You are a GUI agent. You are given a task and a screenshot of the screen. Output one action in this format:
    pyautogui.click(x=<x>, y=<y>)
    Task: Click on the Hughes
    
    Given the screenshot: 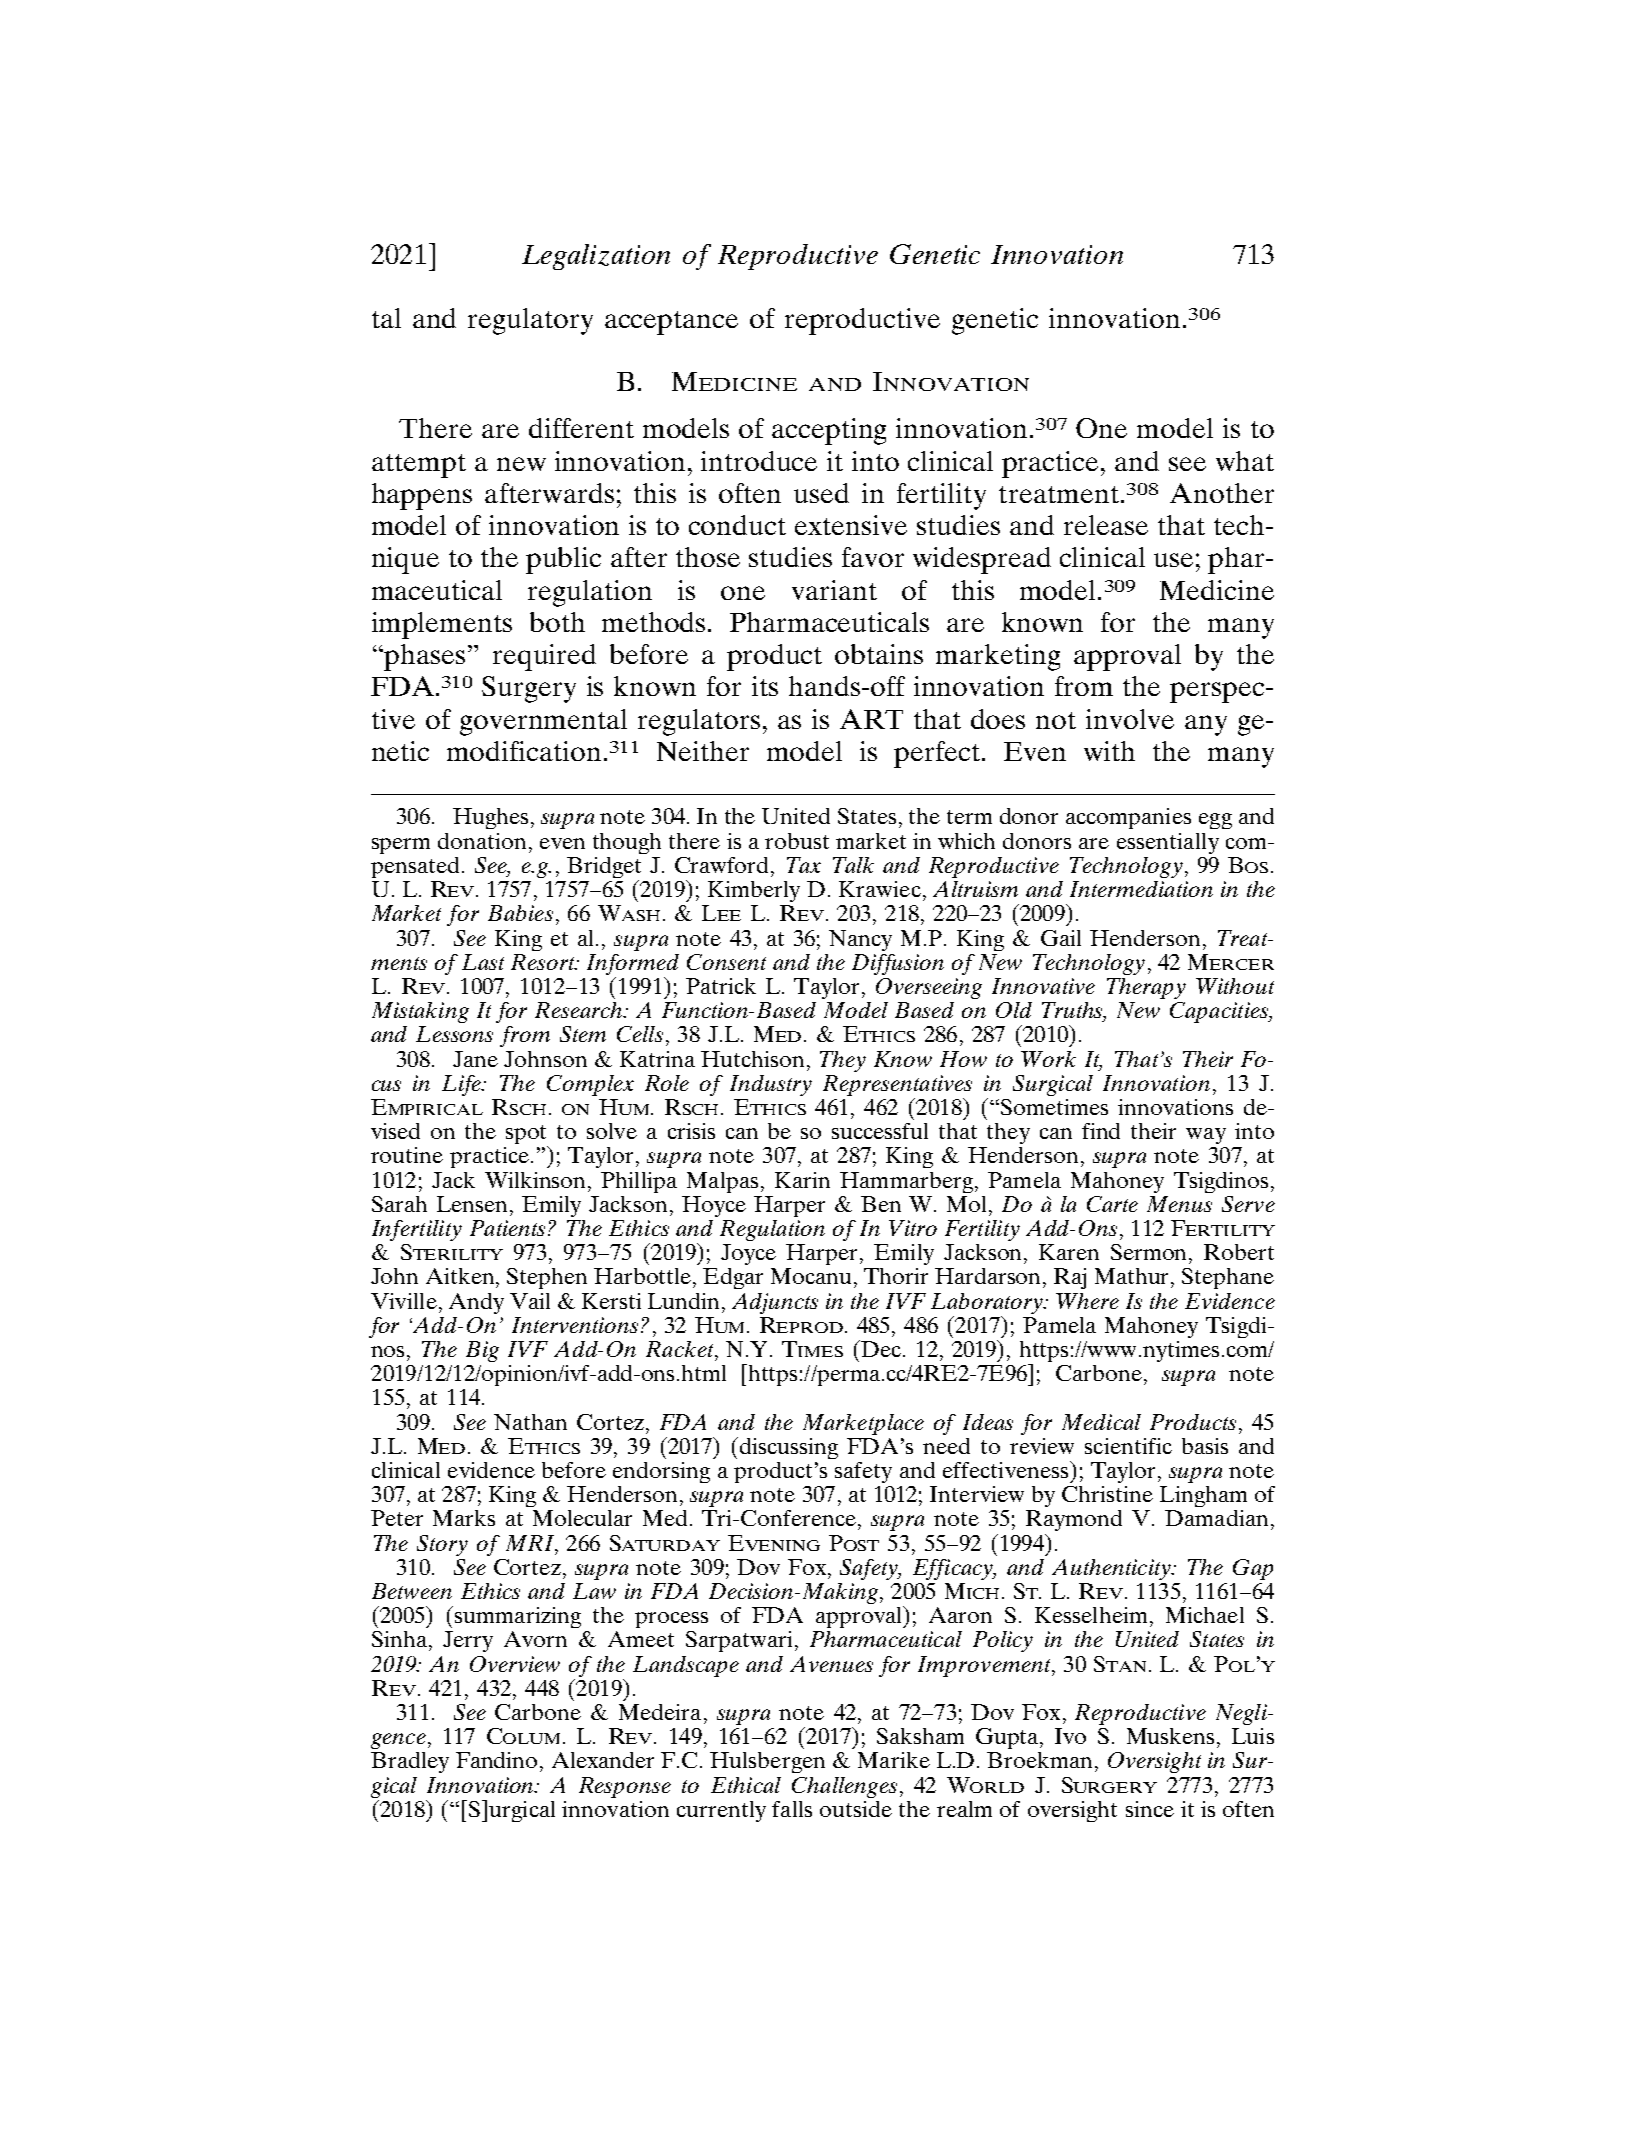 What is the action you would take?
    pyautogui.click(x=490, y=818)
